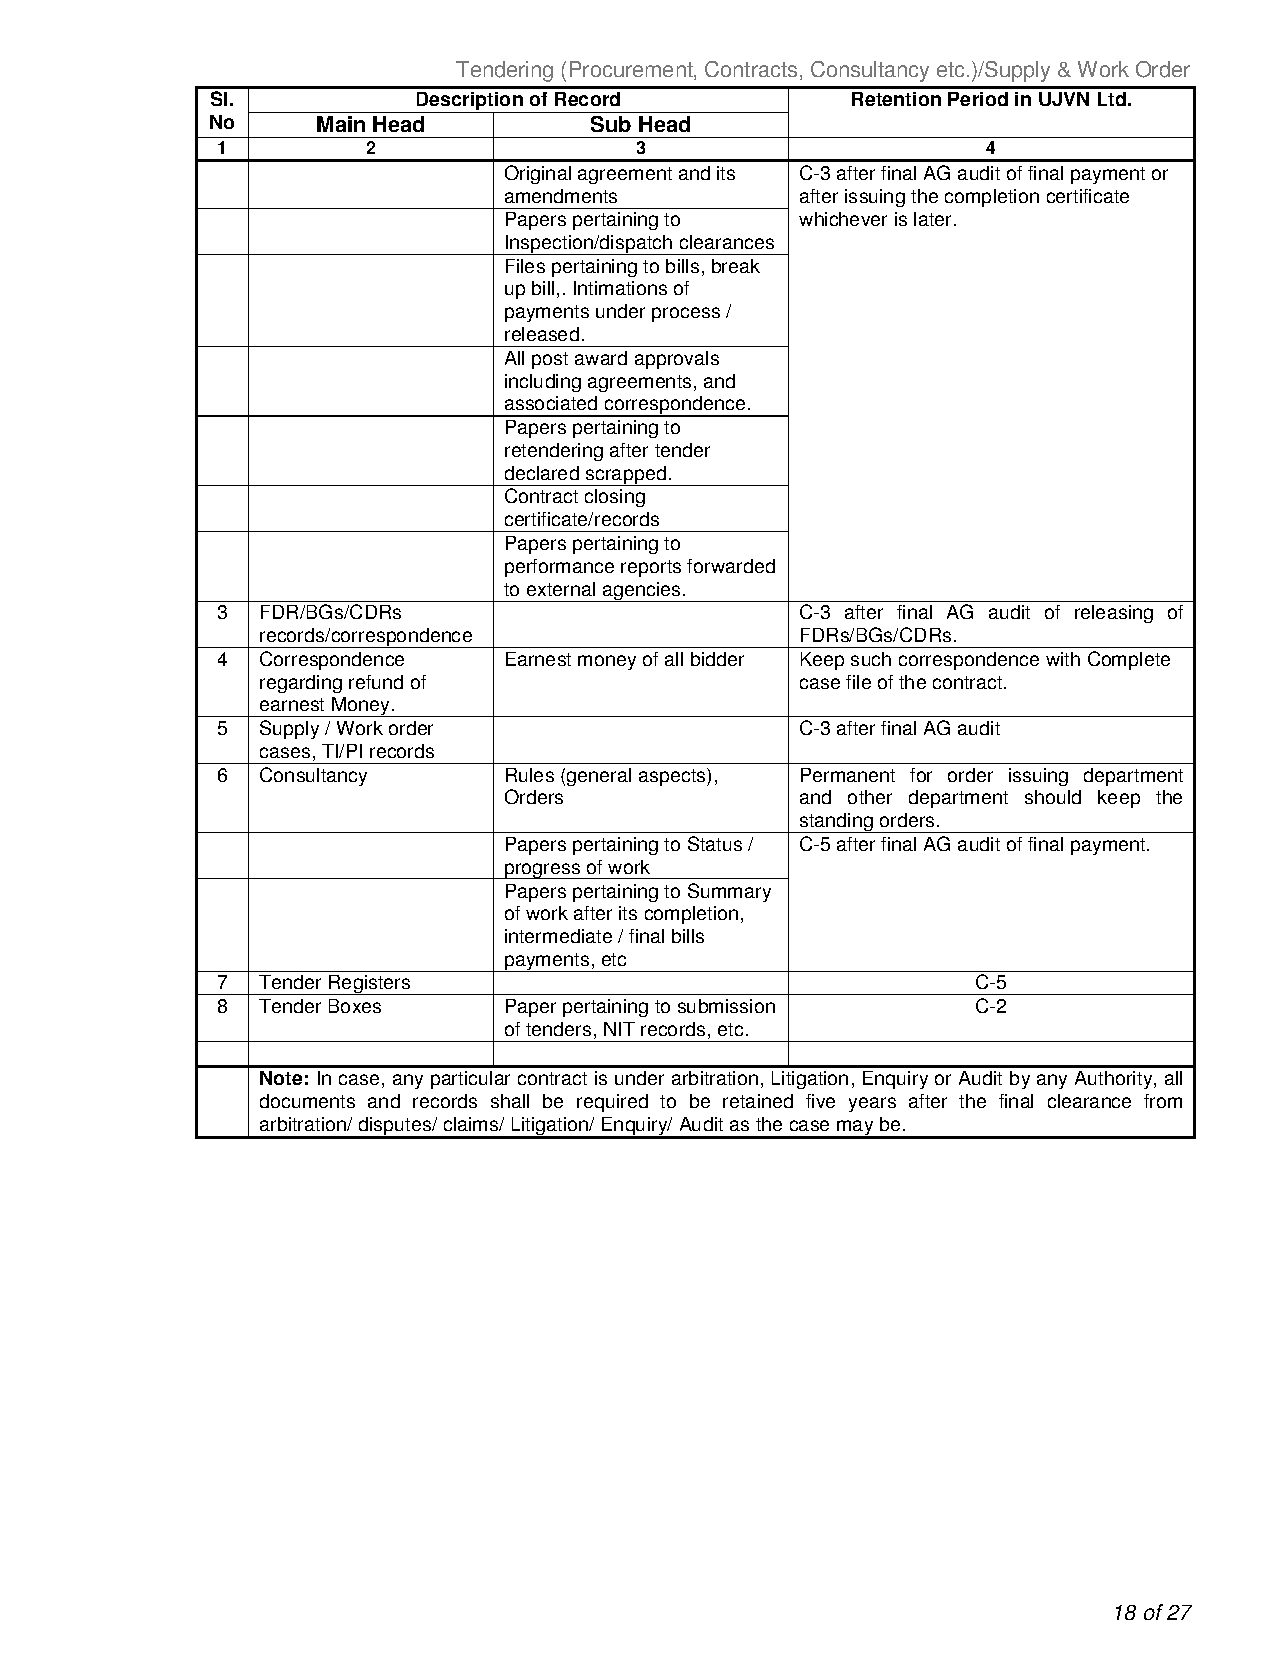 This image has width=1287, height=1665. What do you see at coordinates (626, 476) in the image?
I see `scrapped` at bounding box center [626, 476].
